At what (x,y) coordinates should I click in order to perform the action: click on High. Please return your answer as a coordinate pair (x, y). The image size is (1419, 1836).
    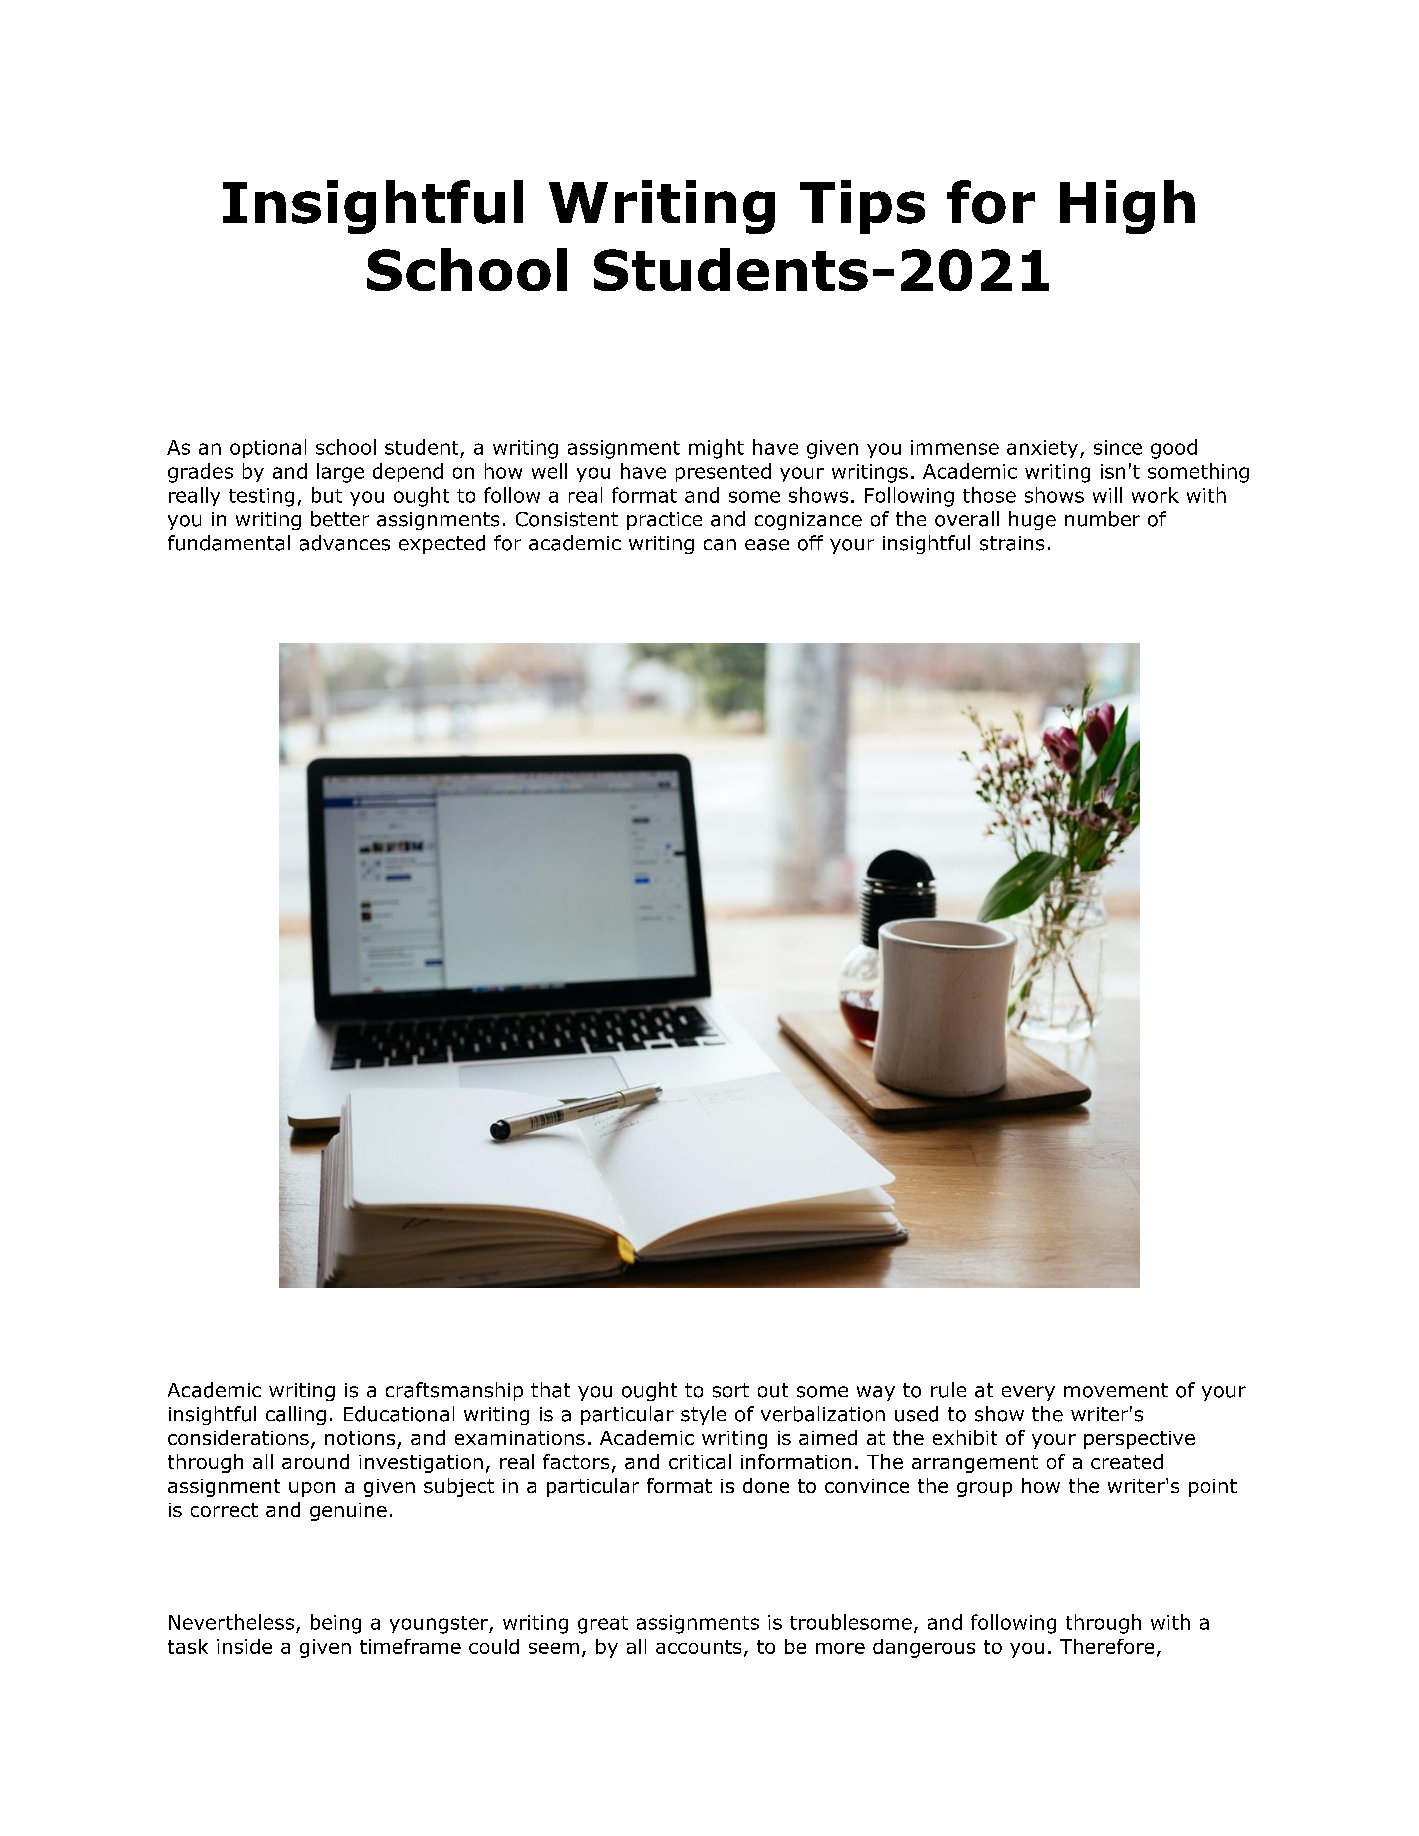
    Looking at the image, I should click on (1127, 207).
